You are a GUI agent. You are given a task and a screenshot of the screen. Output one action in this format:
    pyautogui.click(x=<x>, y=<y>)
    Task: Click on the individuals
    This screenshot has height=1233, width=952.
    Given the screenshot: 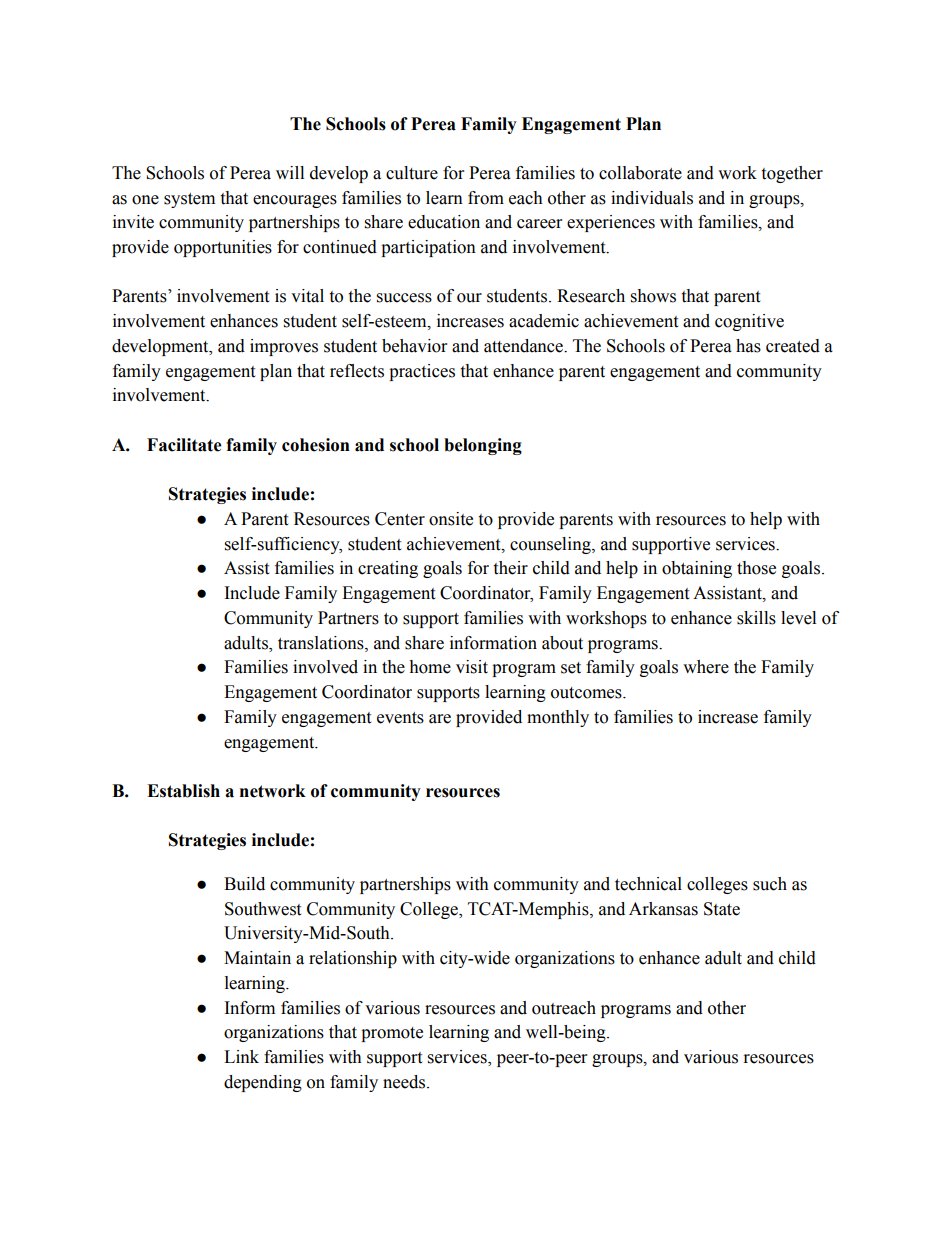 What is the action you would take?
    pyautogui.click(x=652, y=198)
